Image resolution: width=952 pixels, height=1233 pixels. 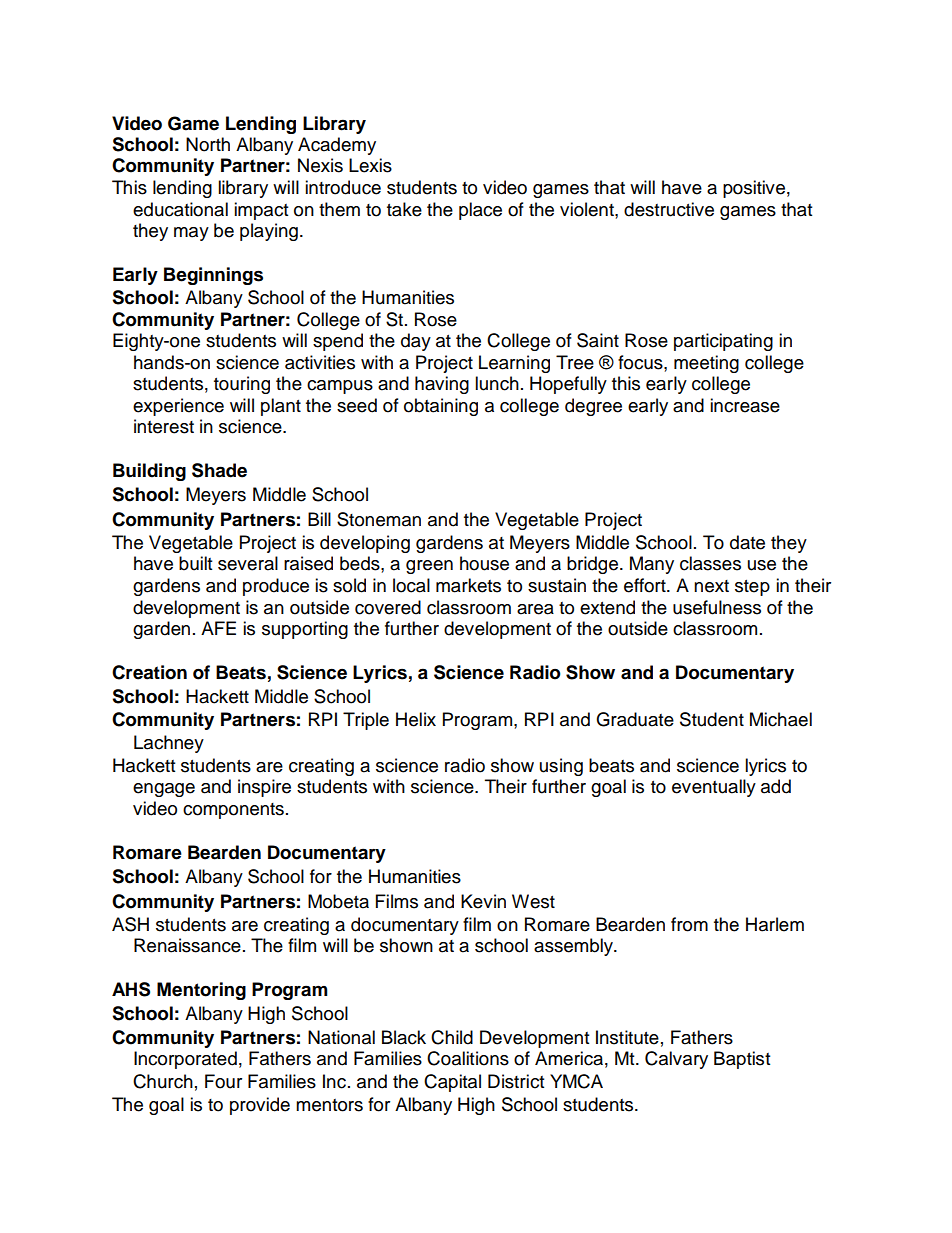 What do you see at coordinates (441, 407) in the image?
I see `obtaining` at bounding box center [441, 407].
